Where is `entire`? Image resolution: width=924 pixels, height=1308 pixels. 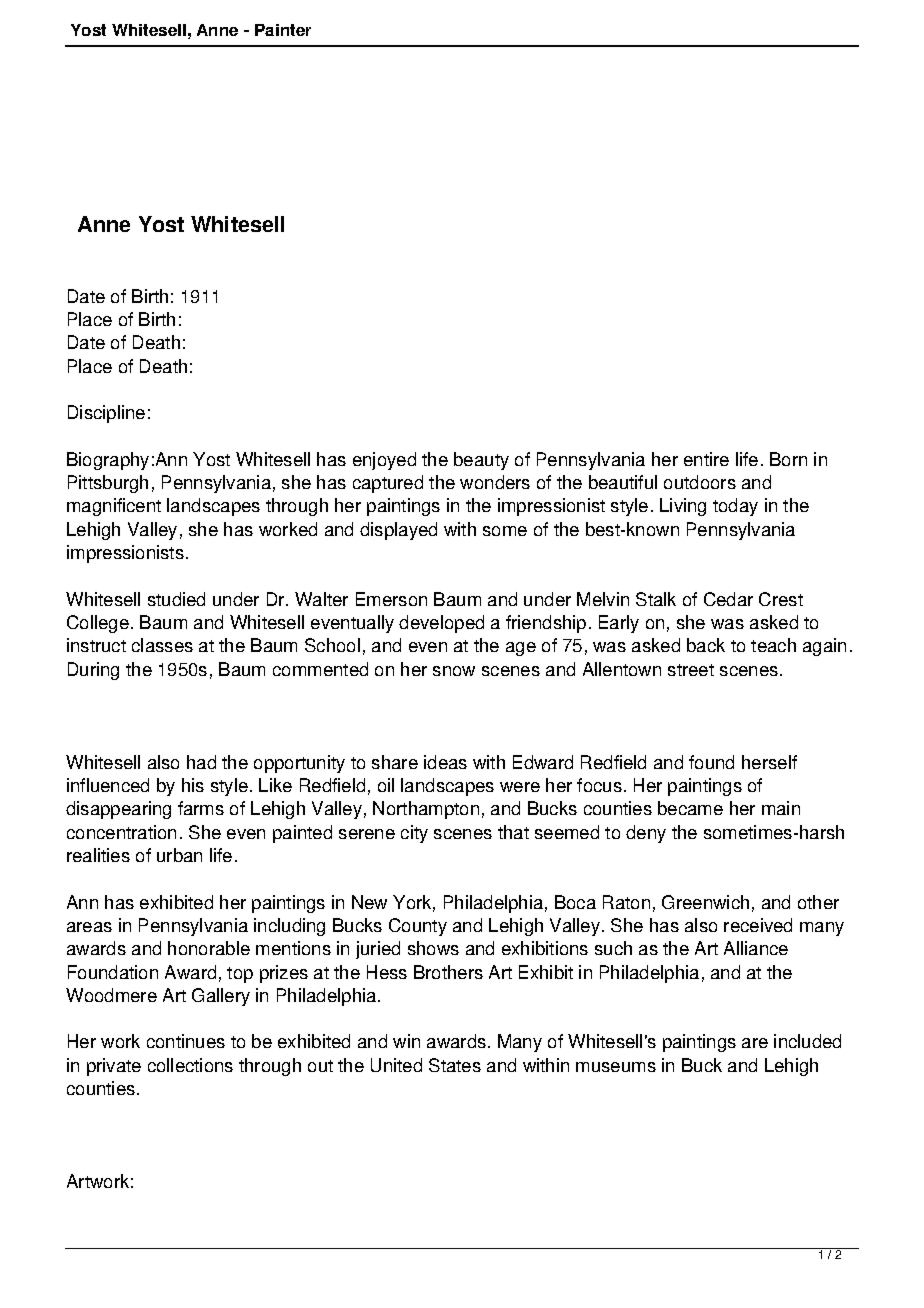 entire is located at coordinates (706, 459).
